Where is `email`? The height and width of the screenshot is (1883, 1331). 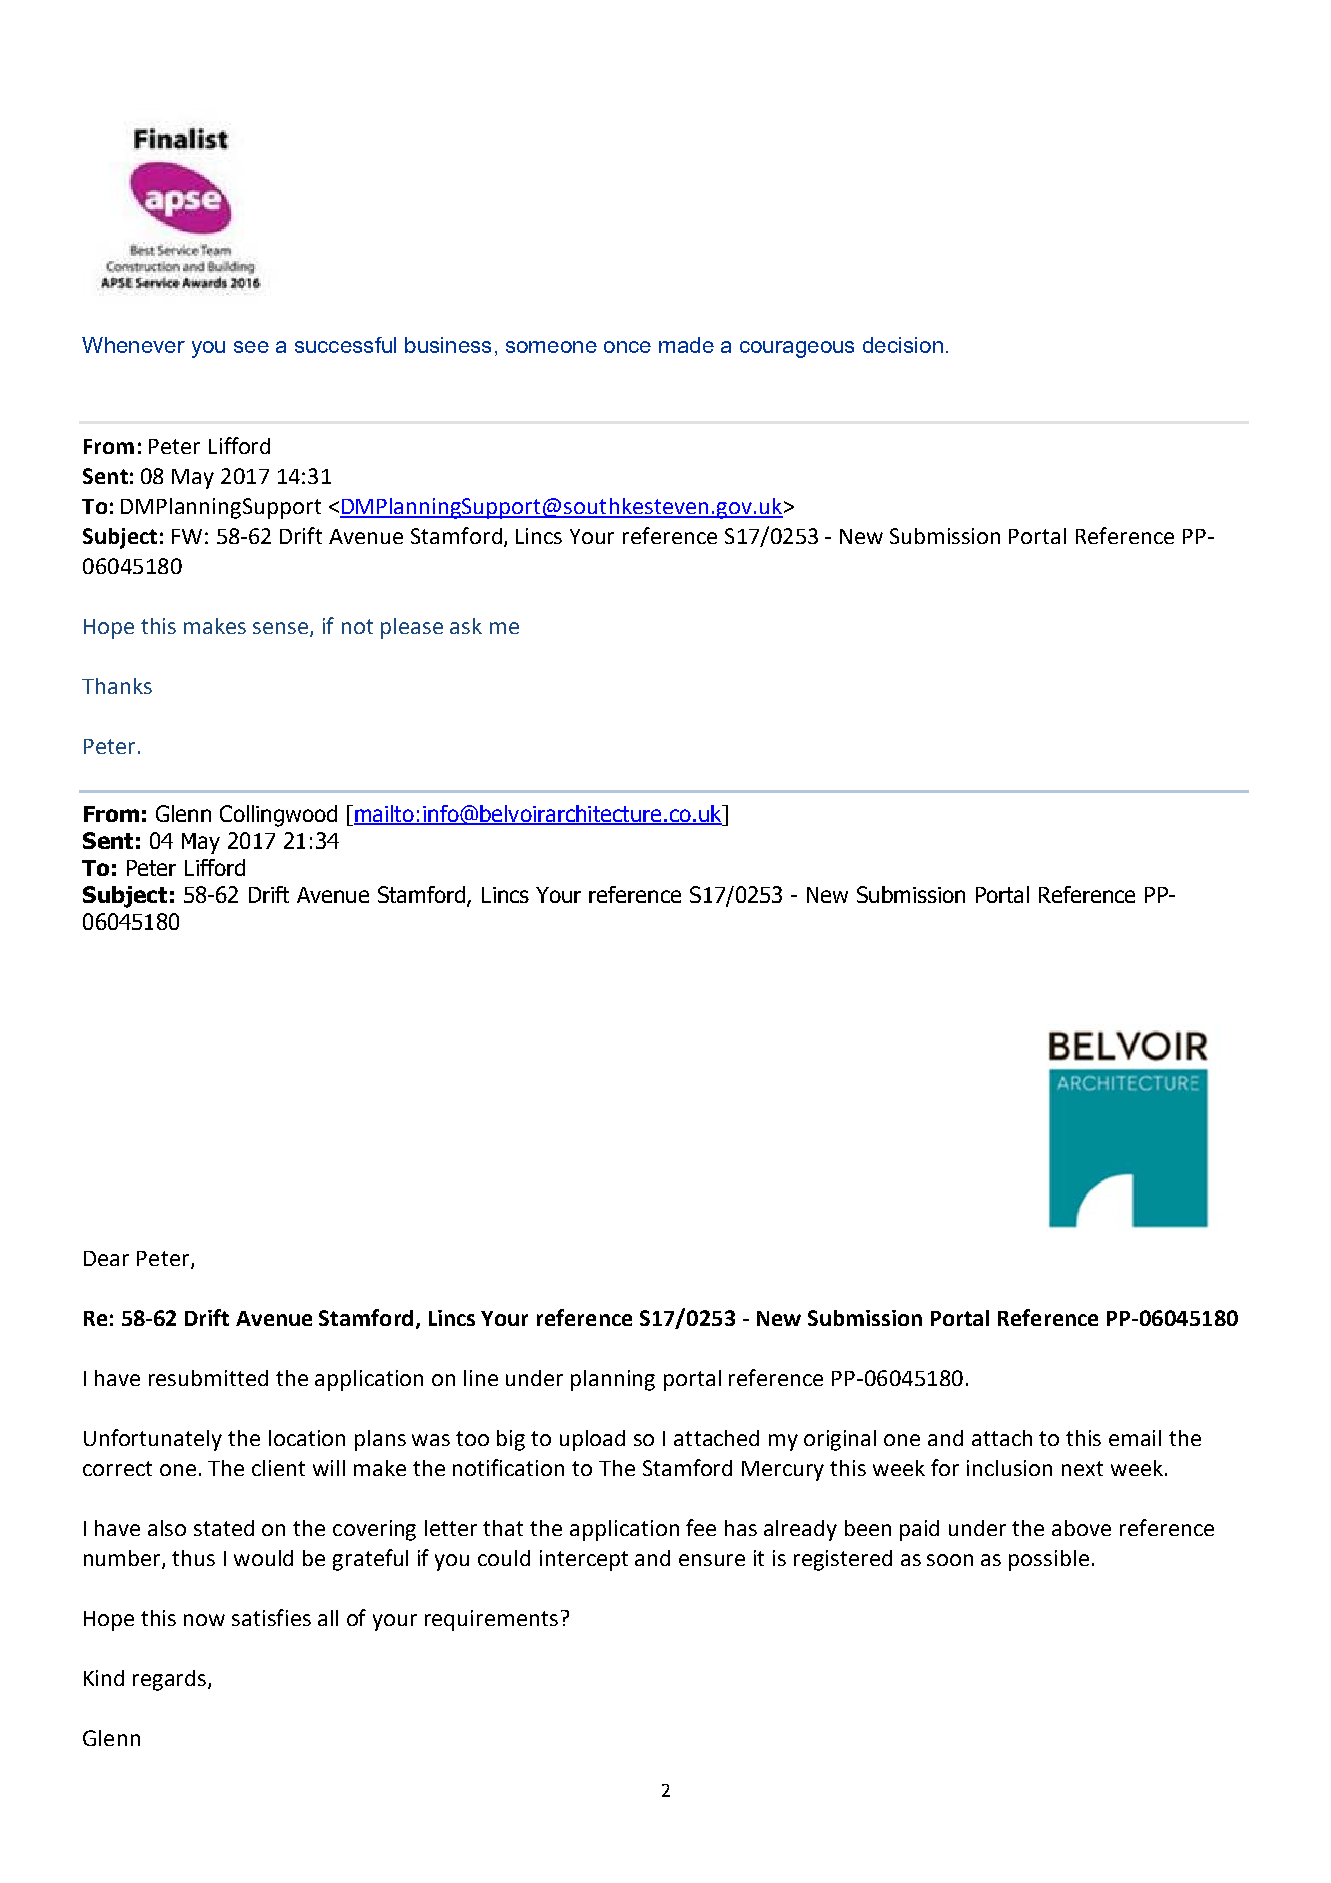 email is located at coordinates (1135, 1438).
